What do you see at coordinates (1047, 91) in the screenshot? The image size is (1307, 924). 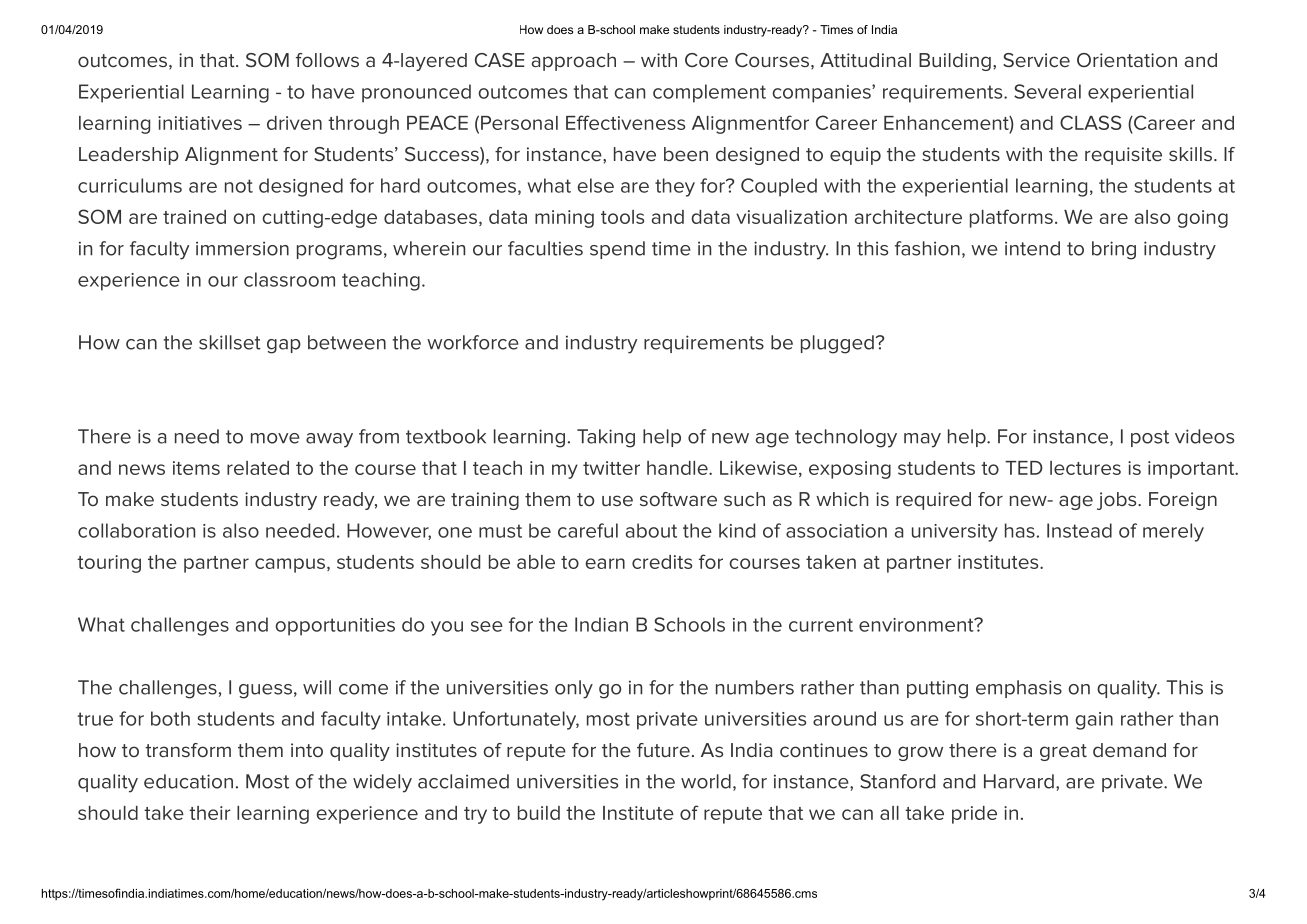 I see `Several` at bounding box center [1047, 91].
